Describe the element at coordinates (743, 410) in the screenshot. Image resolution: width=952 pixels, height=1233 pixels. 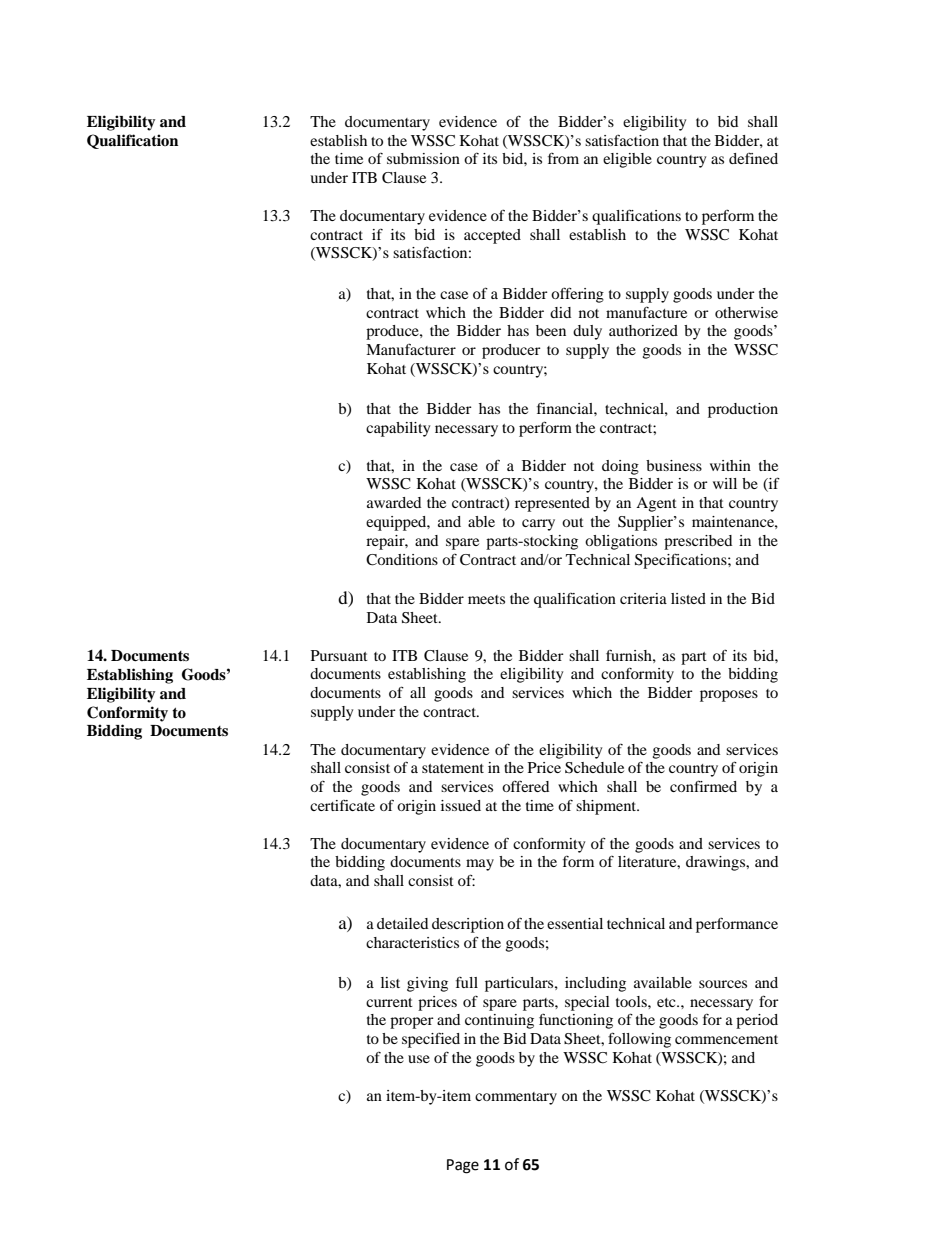
I see `production` at that location.
